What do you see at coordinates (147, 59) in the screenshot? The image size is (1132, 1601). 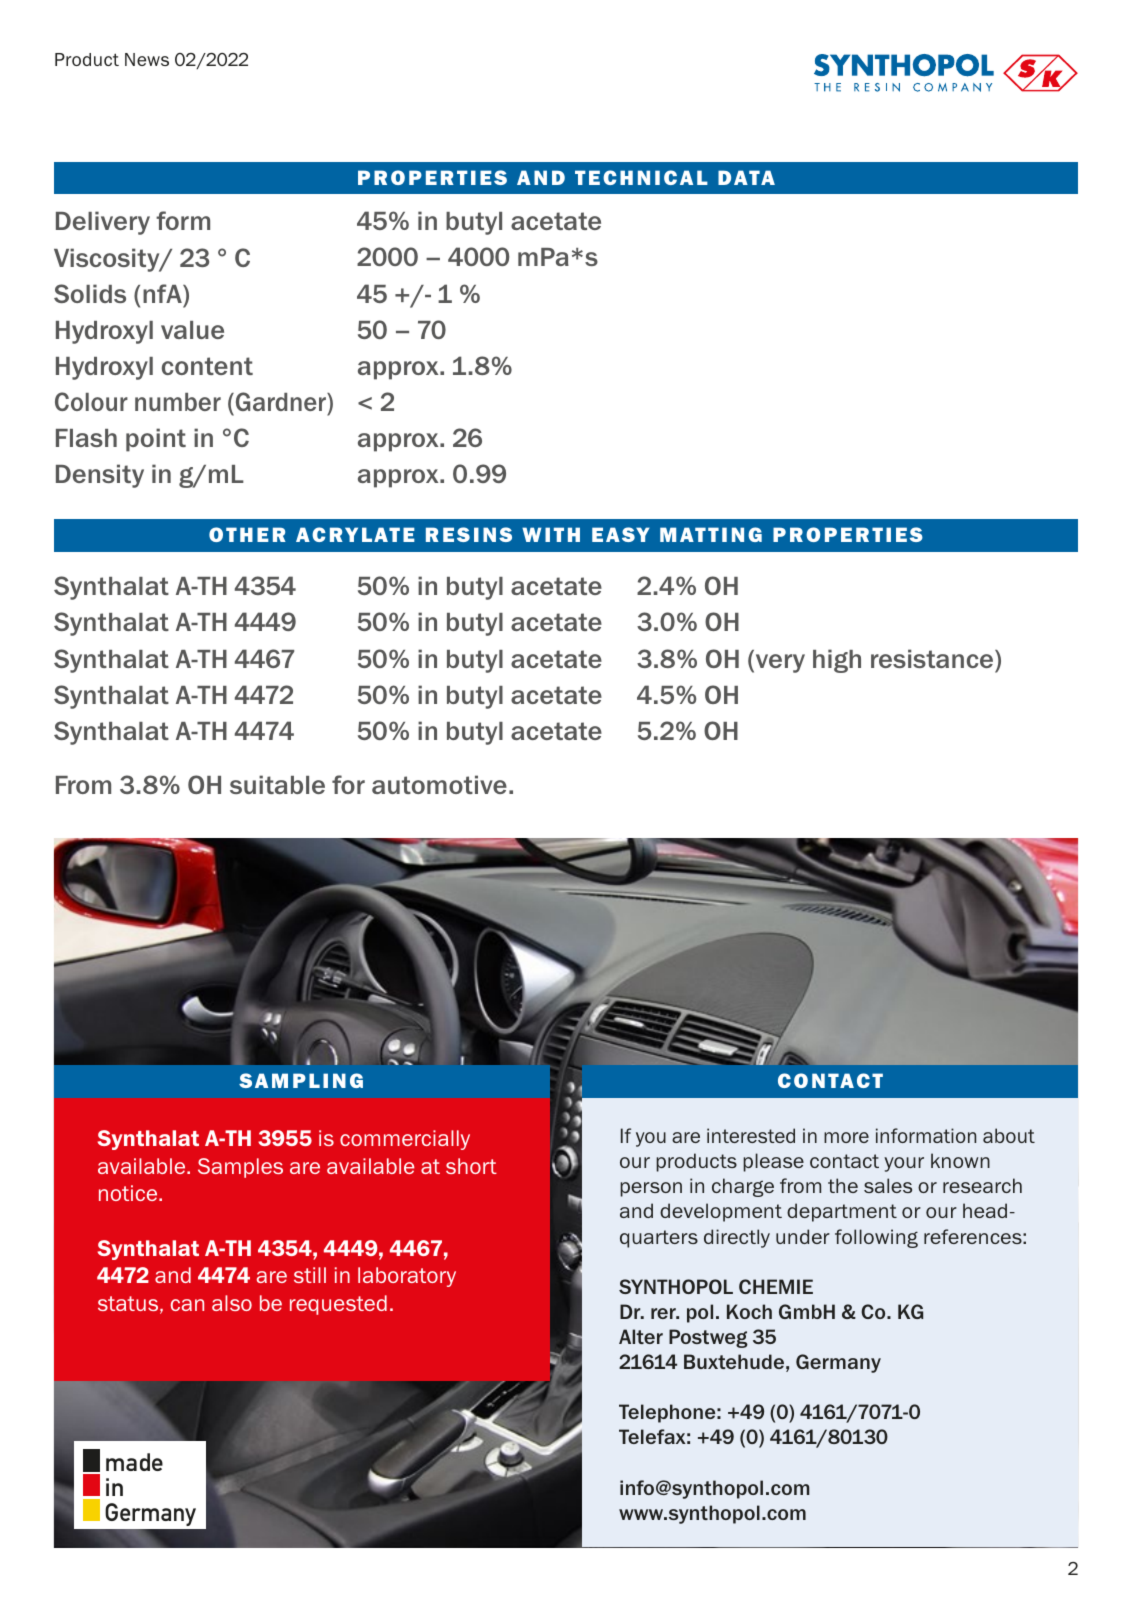 I see `News` at bounding box center [147, 59].
